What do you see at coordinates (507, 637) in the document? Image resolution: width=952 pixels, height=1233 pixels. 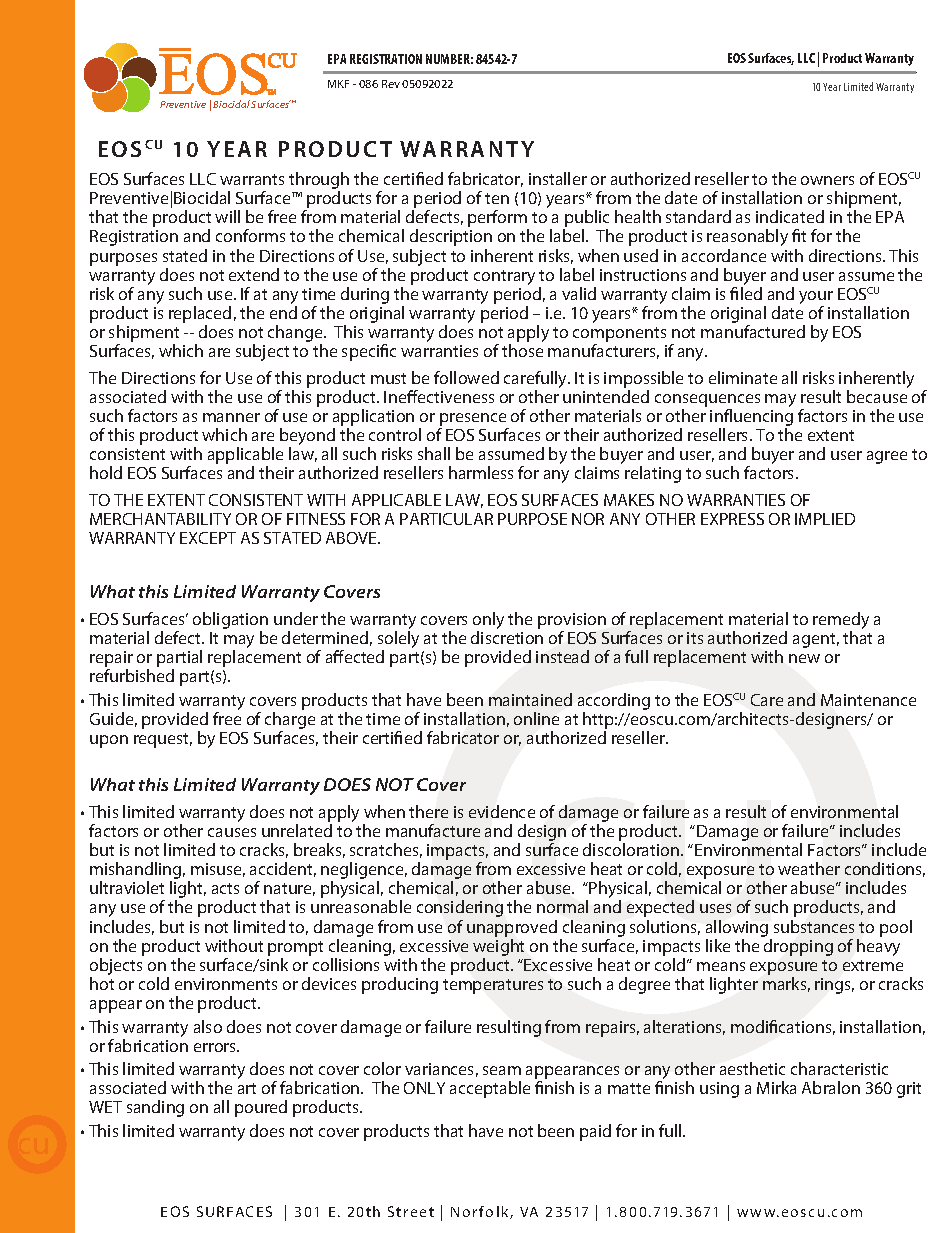 I see `discretion` at bounding box center [507, 637].
